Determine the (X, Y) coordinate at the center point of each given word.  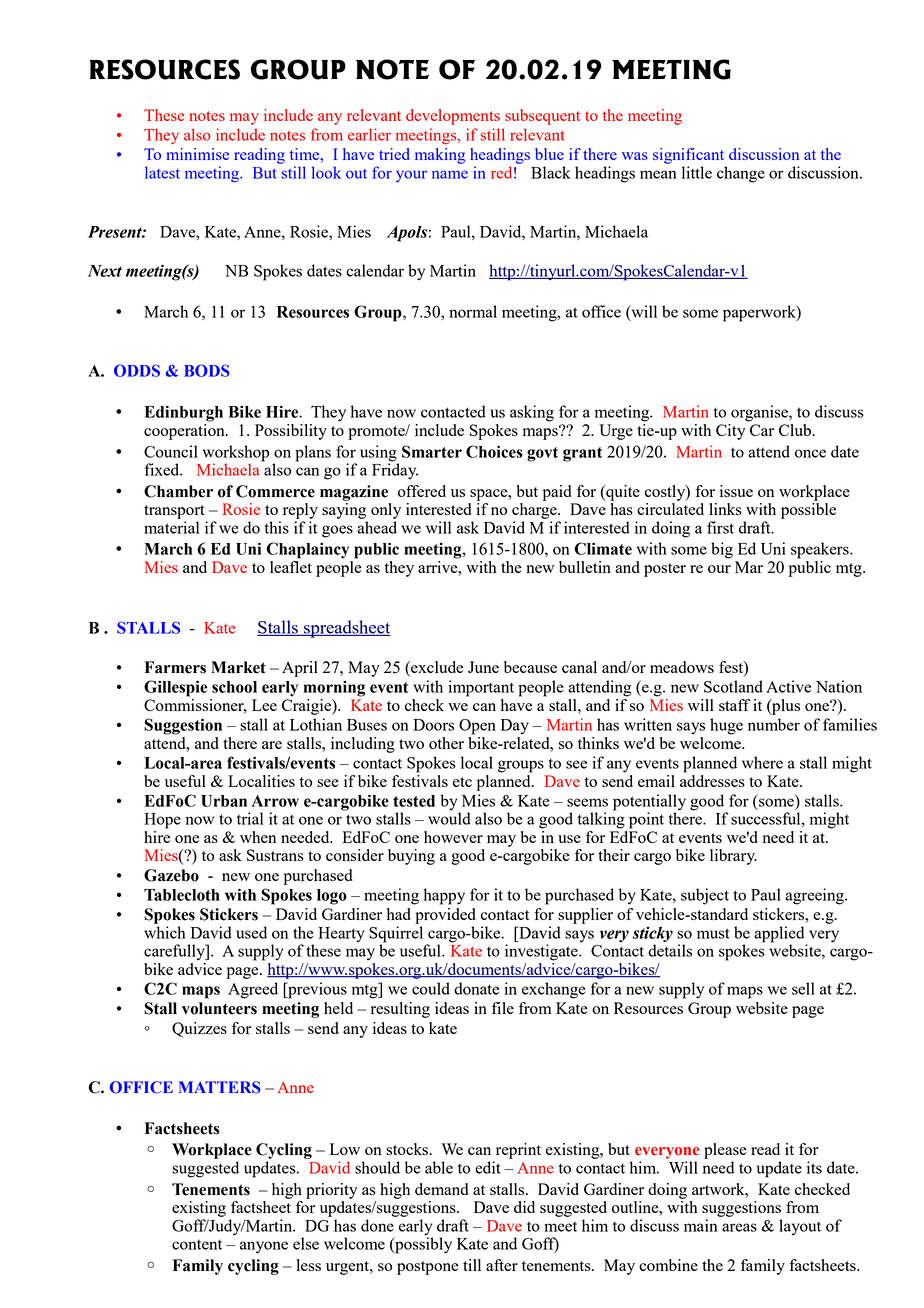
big (722, 550)
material (171, 527)
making (440, 156)
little (697, 172)
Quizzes (199, 1029)
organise (760, 413)
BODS (207, 370)
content (197, 1244)
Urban (224, 801)
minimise (198, 154)
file (503, 1008)
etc (462, 782)
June (483, 667)
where (762, 762)
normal (473, 311)
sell (803, 988)
